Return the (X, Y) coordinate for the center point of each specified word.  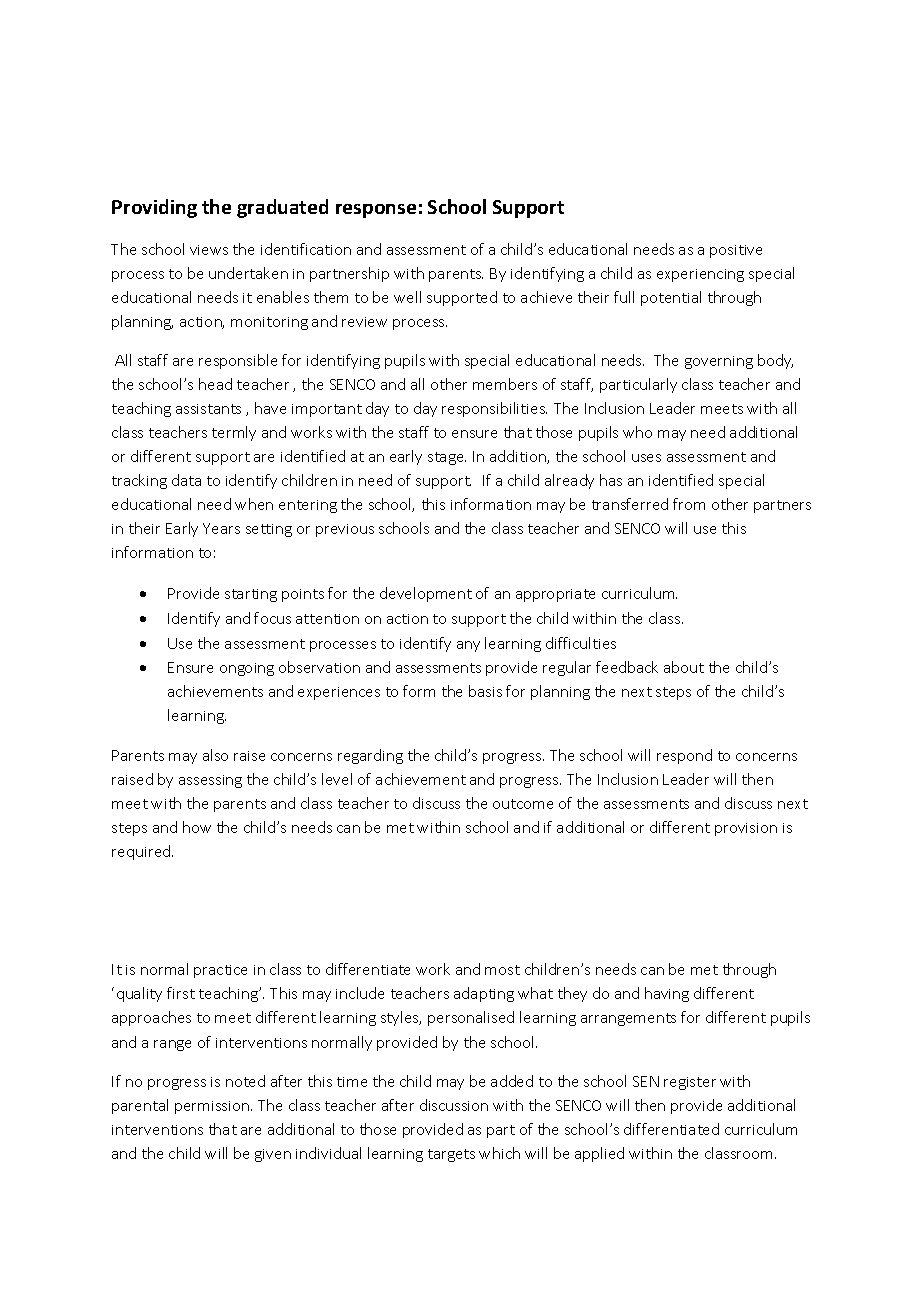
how (197, 827)
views (209, 250)
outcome (523, 804)
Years (221, 528)
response (376, 211)
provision (746, 829)
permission (213, 1107)
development (426, 594)
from (689, 504)
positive (736, 251)
